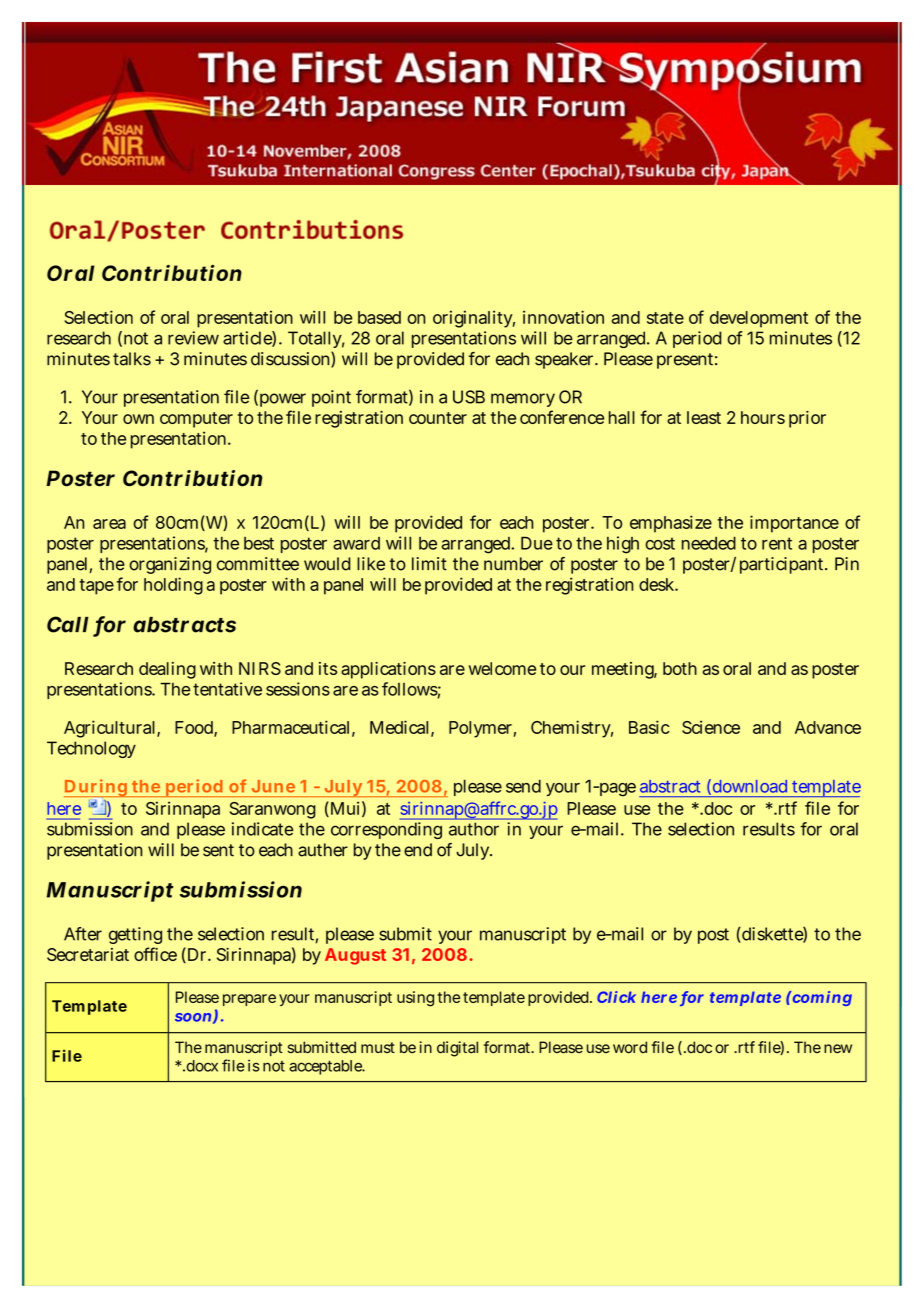  What do you see at coordinates (97, 788) in the page?
I see `During` at bounding box center [97, 788].
